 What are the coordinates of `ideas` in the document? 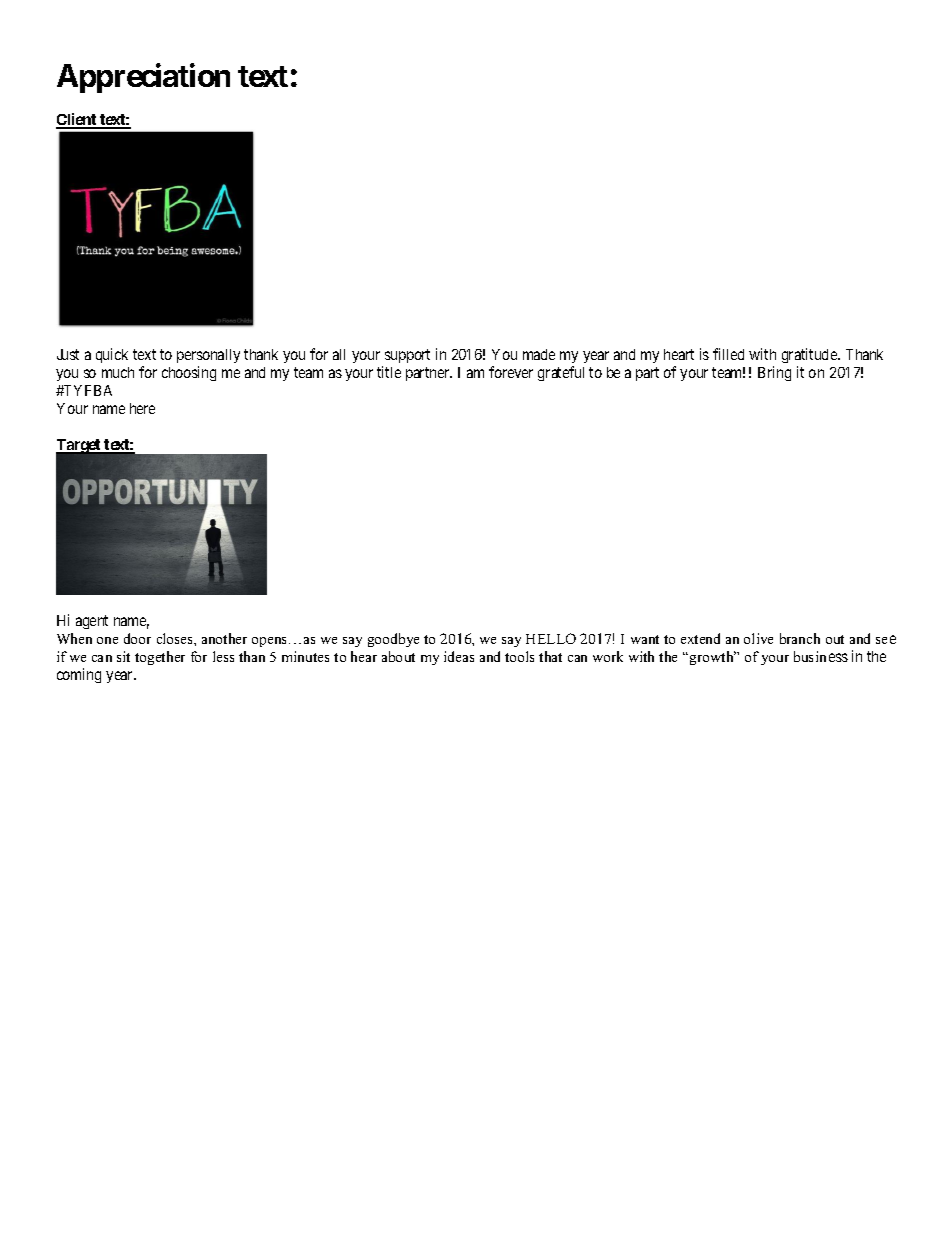 It's located at (459, 656).
